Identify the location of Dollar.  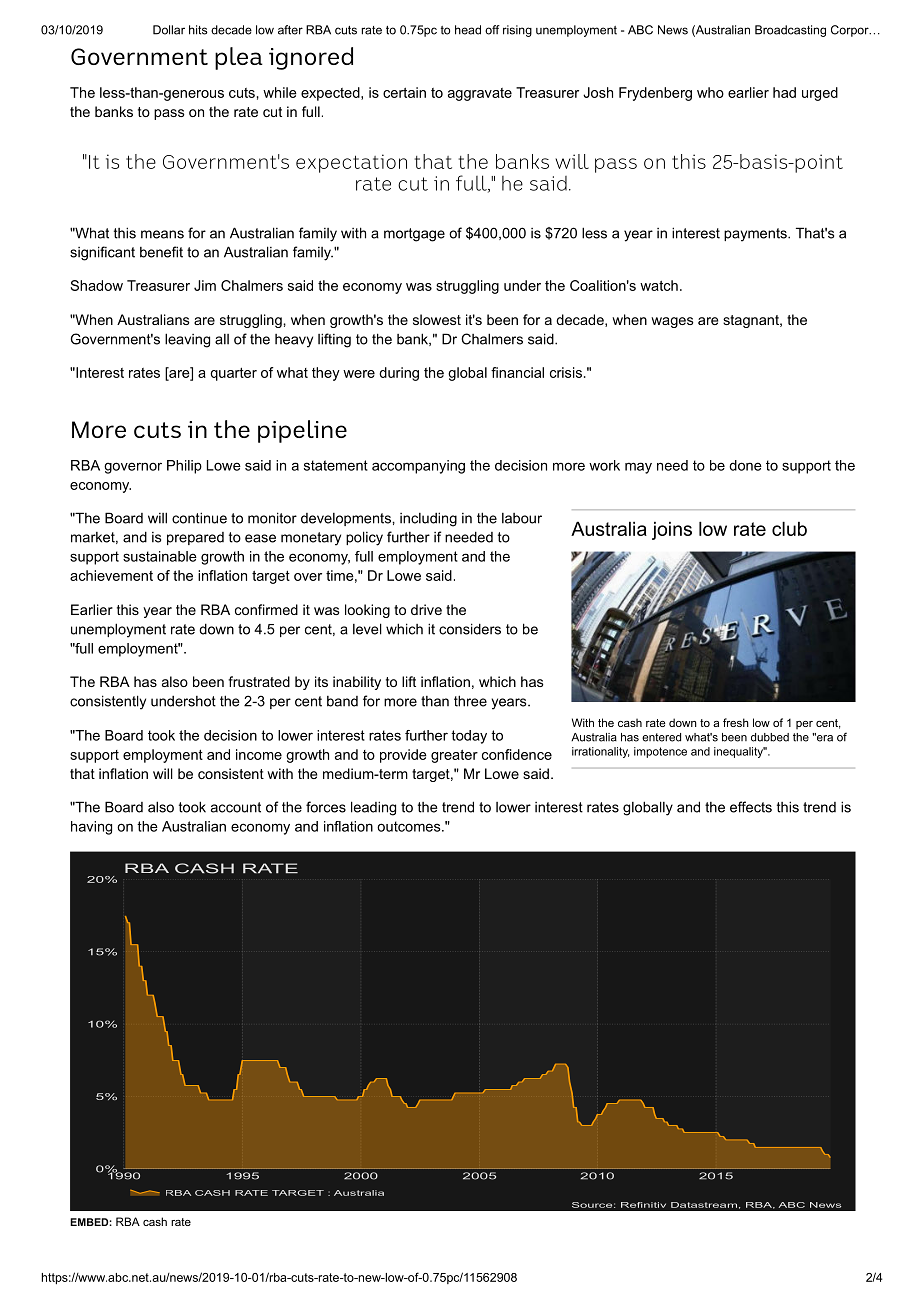
(169, 30).
